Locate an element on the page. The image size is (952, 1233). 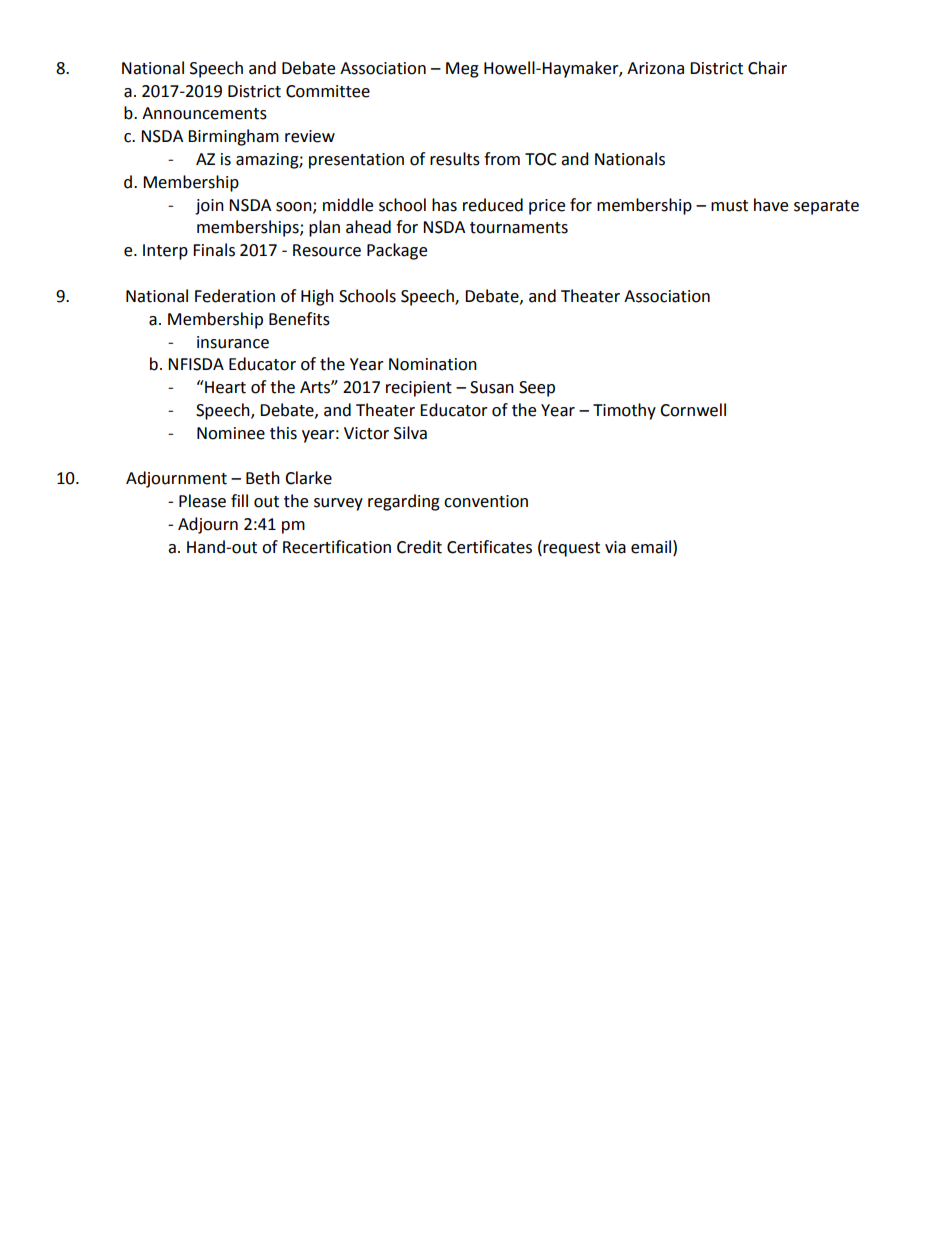
Committee is located at coordinates (328, 91).
